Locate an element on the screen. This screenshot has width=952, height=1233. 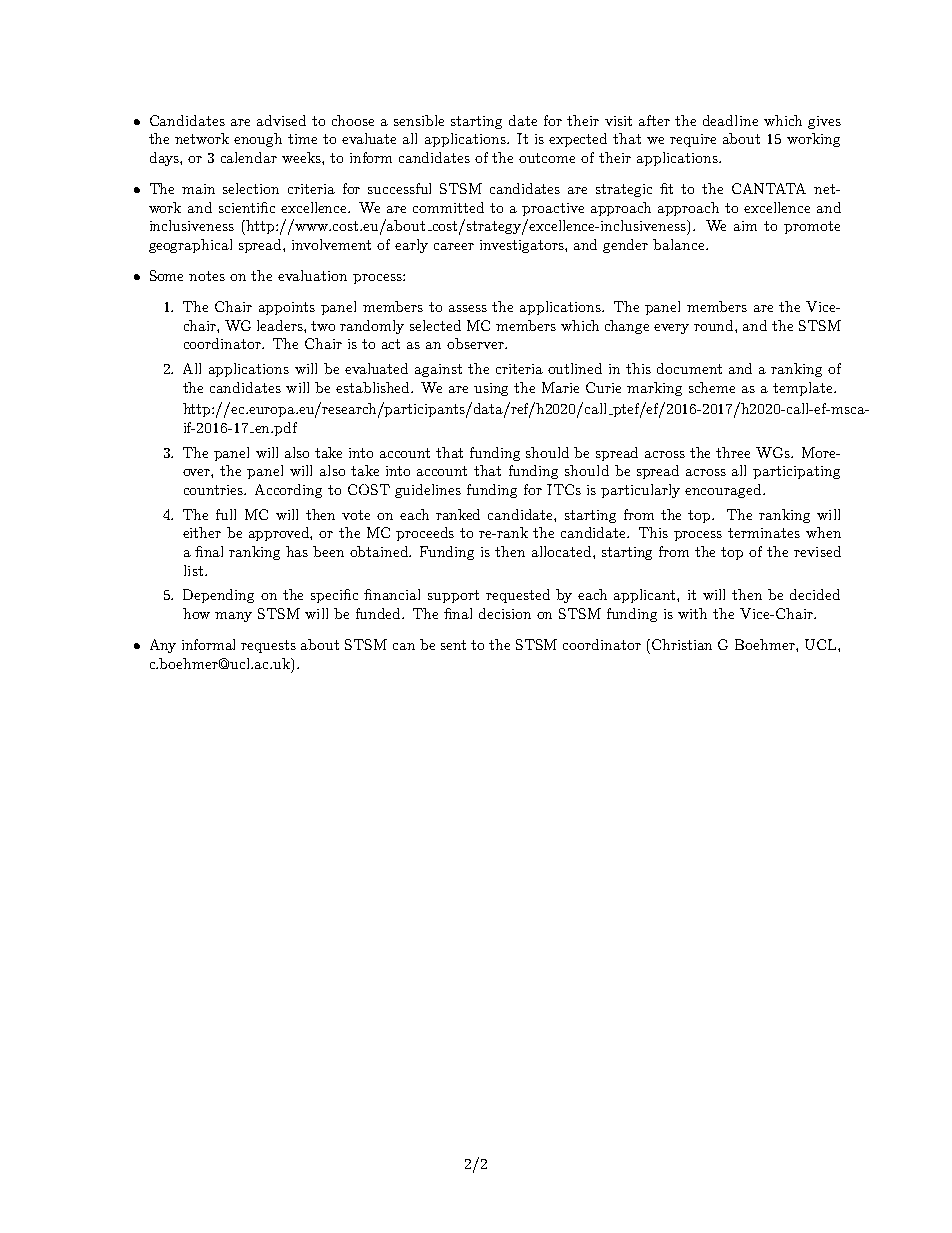
enough is located at coordinates (258, 140).
